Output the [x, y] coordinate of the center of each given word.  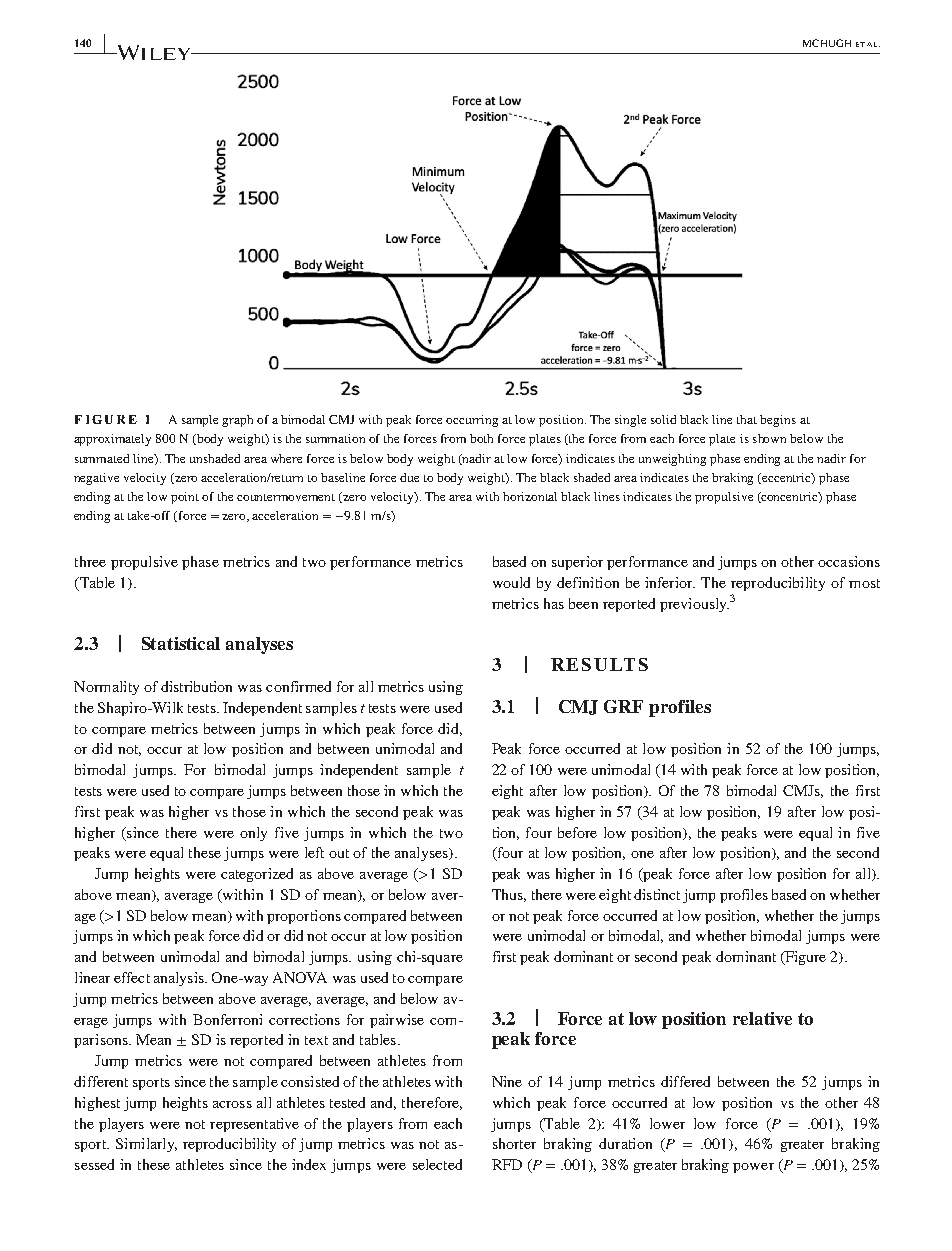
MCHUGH [827, 43]
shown [769, 438]
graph [237, 421]
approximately [112, 440]
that [747, 419]
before [577, 832]
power [753, 1168]
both [481, 438]
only [253, 834]
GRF [623, 706]
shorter [514, 1143]
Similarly [146, 1145]
